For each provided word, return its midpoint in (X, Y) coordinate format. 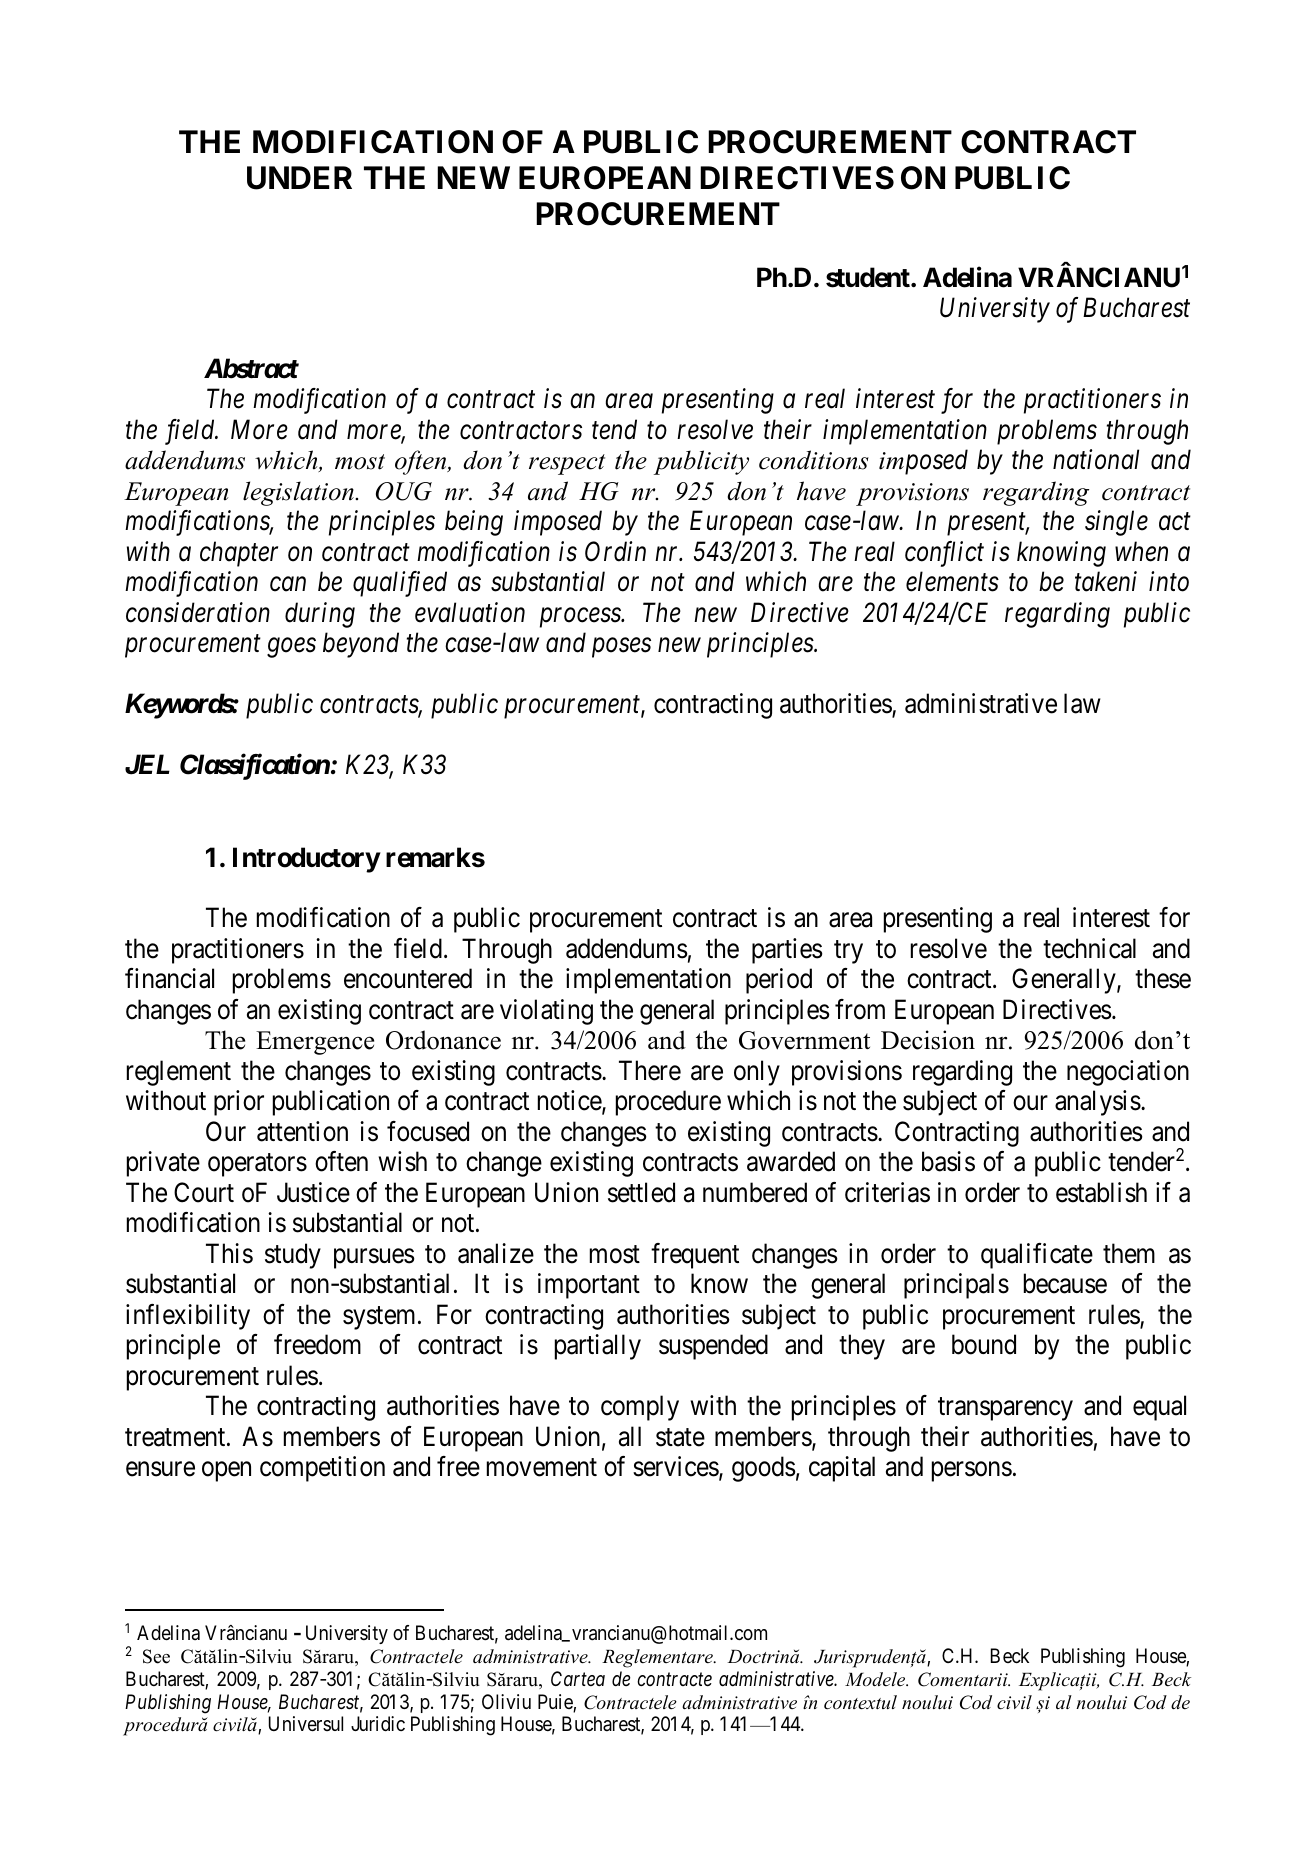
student (869, 277)
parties (787, 951)
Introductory (306, 860)
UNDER (299, 178)
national (1096, 459)
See (156, 1656)
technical (1089, 948)
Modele (876, 1679)
